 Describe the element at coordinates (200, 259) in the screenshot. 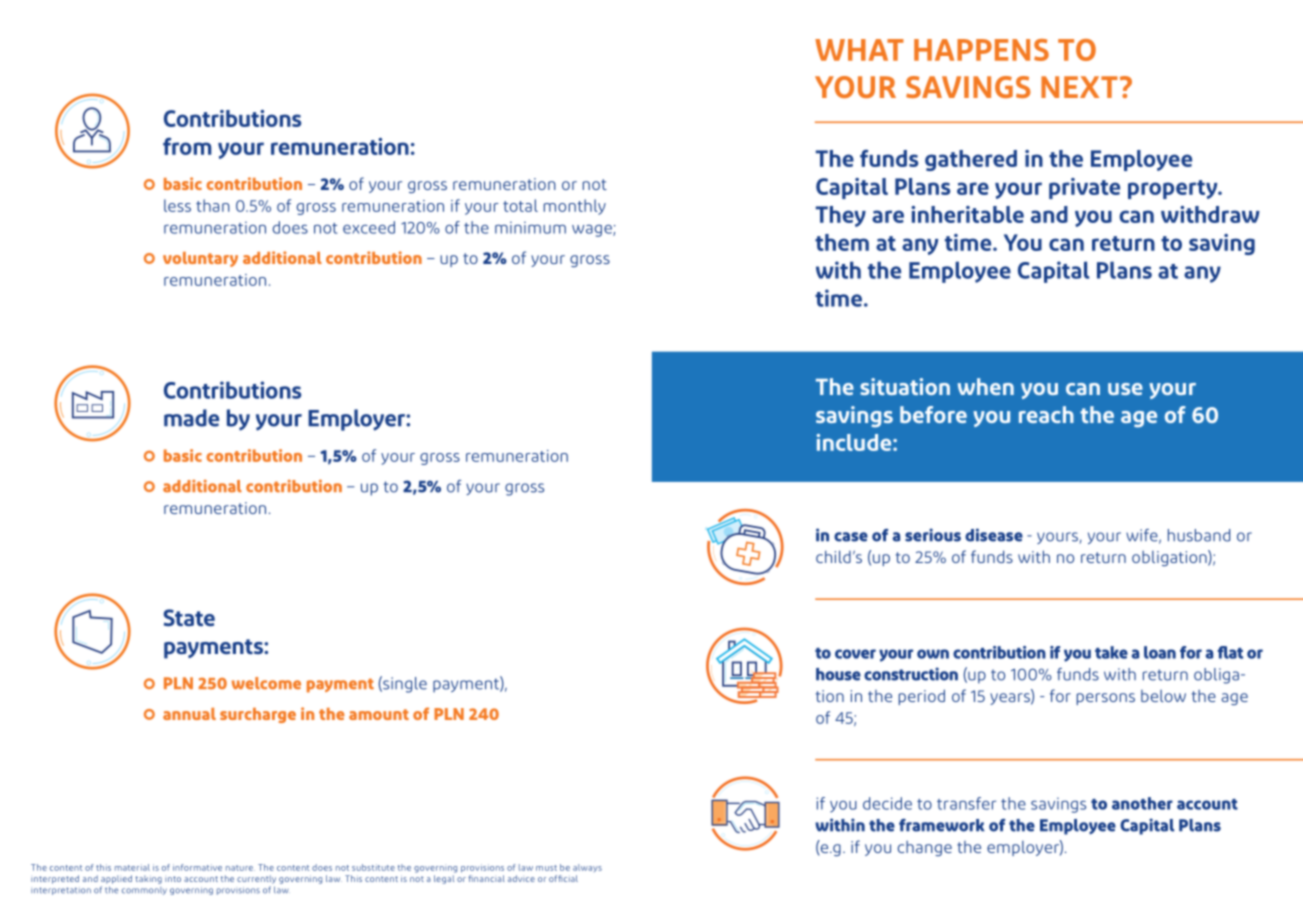

I see `voluntary` at that location.
